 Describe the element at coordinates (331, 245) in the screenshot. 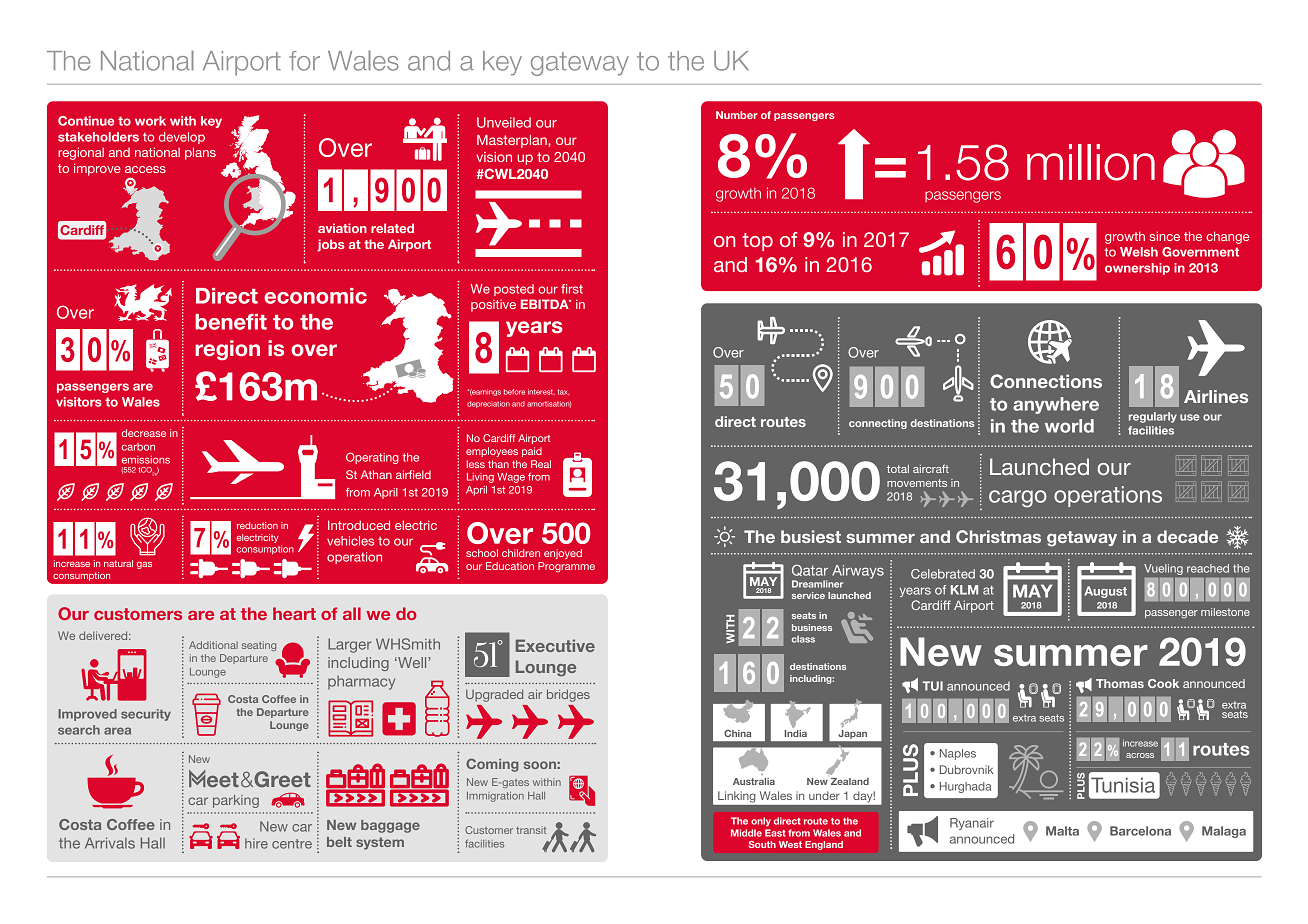

I see `jobs` at that location.
